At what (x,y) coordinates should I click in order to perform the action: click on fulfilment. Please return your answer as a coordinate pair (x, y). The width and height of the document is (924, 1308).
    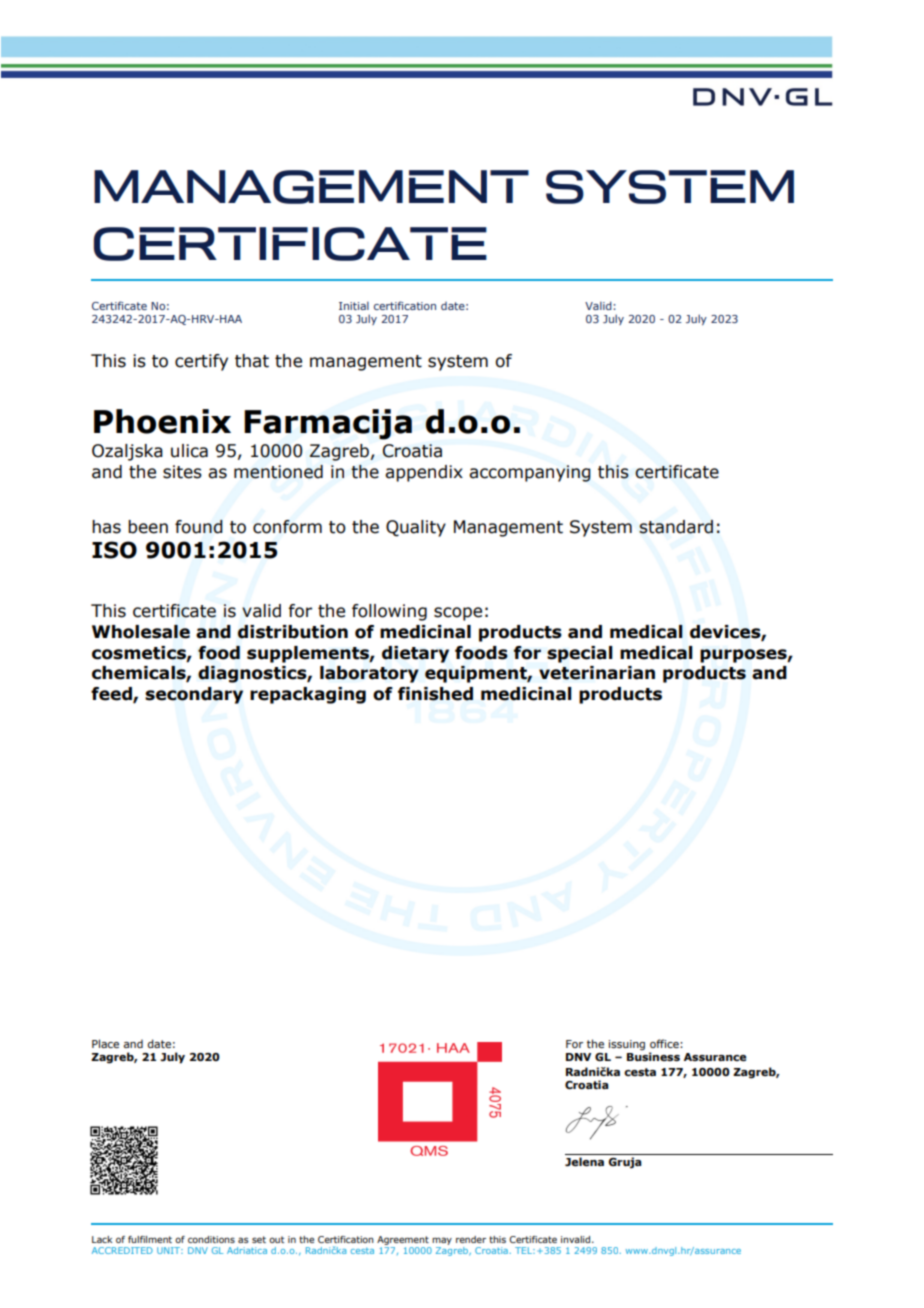
    Looking at the image, I should click on (150, 1239).
